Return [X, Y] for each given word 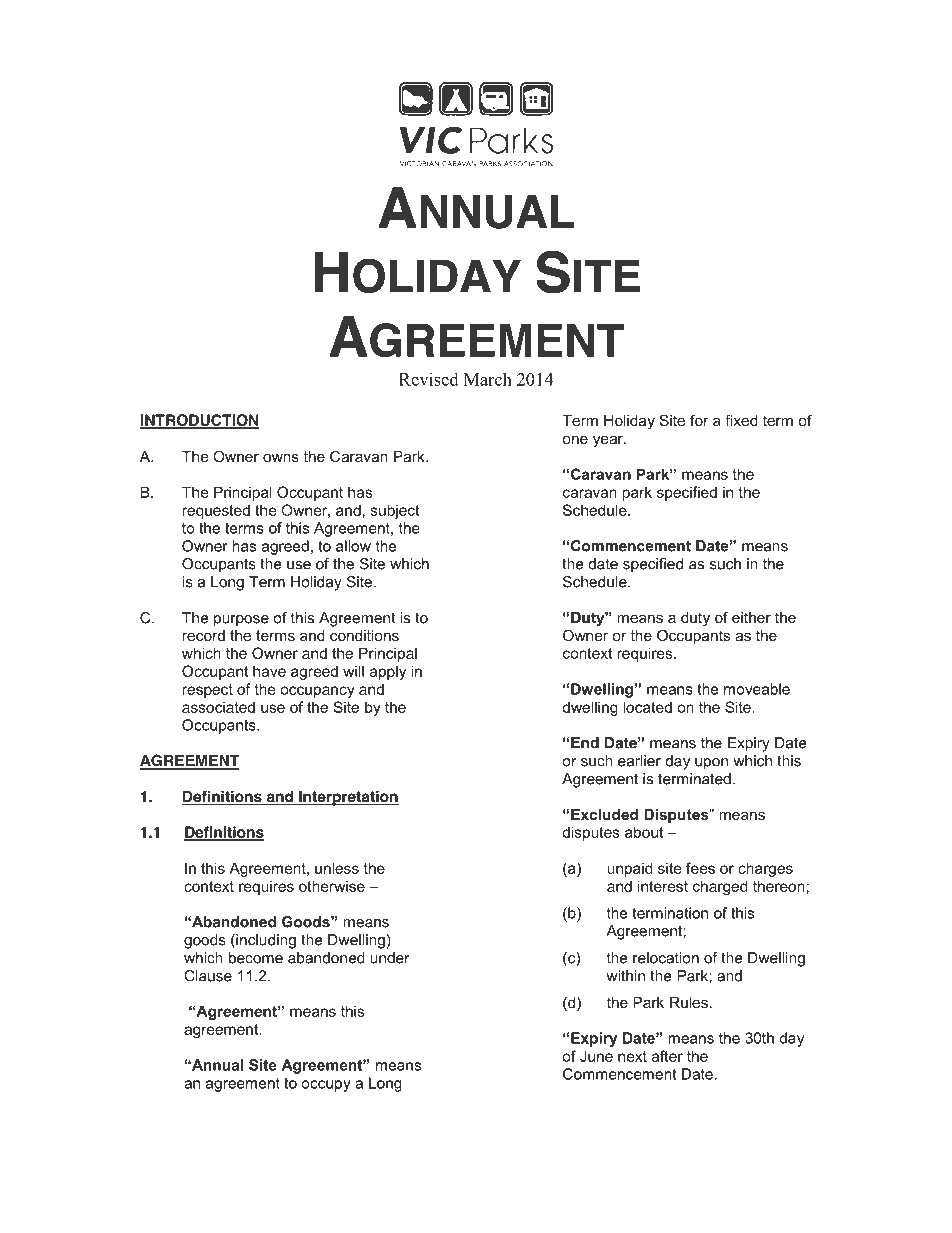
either [751, 617]
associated [218, 707]
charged [720, 887]
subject [395, 511]
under [389, 958]
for [699, 420]
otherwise [332, 886]
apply [388, 672]
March [488, 379]
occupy [326, 1086]
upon [711, 764]
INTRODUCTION [199, 421]
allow [353, 546]
